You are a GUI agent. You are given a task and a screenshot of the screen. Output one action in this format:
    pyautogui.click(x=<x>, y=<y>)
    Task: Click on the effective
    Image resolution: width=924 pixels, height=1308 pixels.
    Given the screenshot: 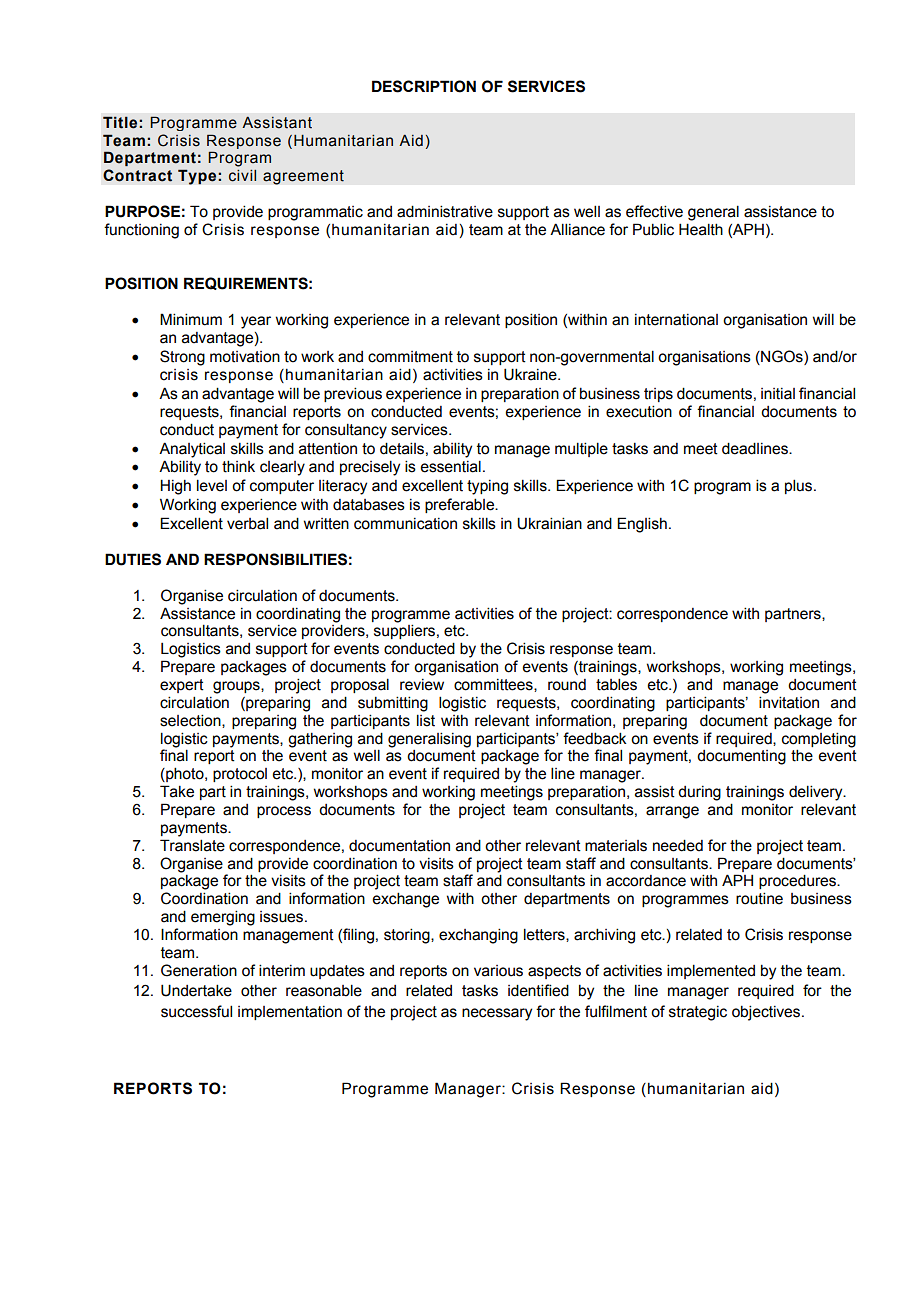 What is the action you would take?
    pyautogui.click(x=654, y=211)
